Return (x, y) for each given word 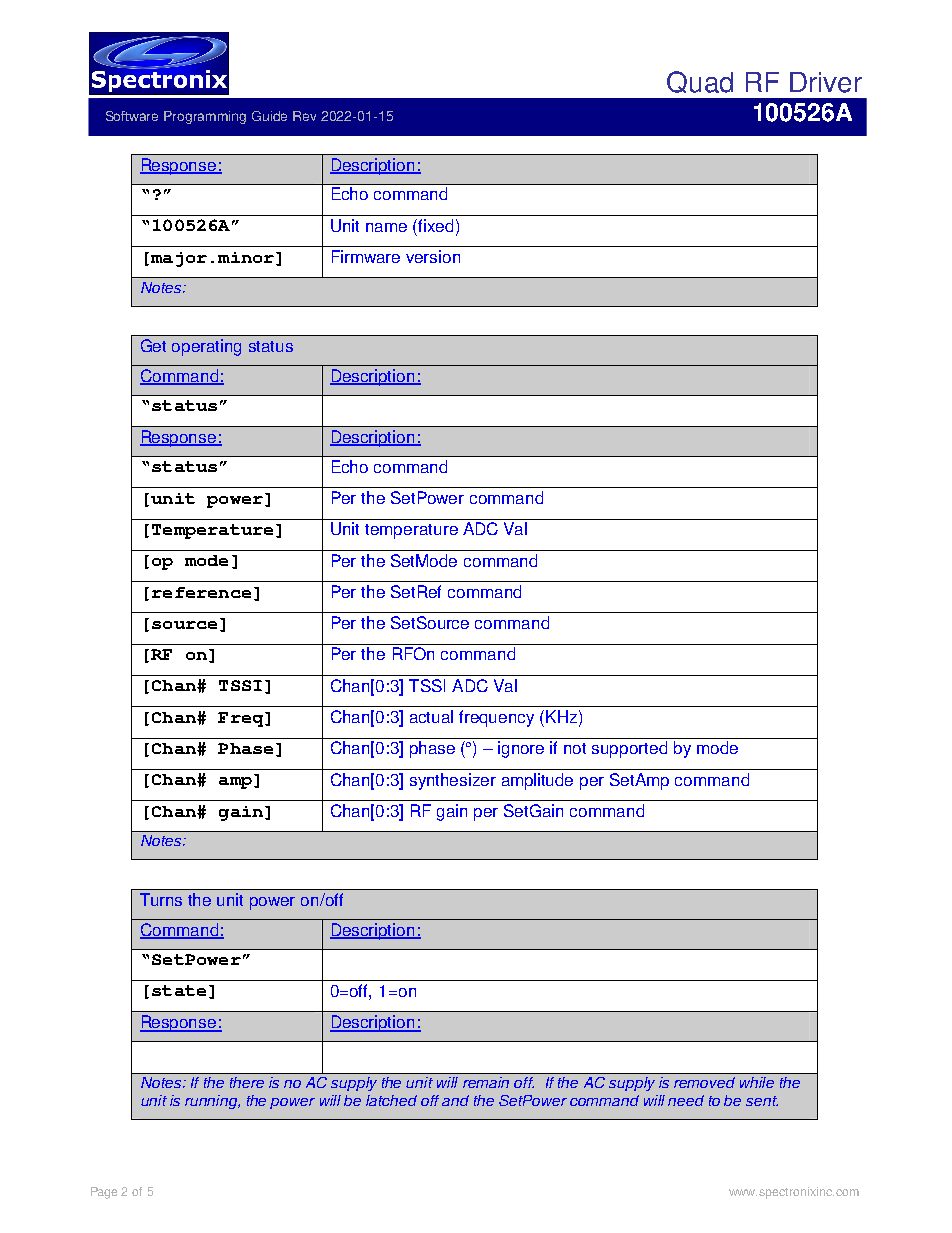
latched (391, 1100)
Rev (304, 116)
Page (104, 1193)
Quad (700, 82)
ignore (521, 749)
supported (629, 749)
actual (431, 716)
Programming (205, 117)
